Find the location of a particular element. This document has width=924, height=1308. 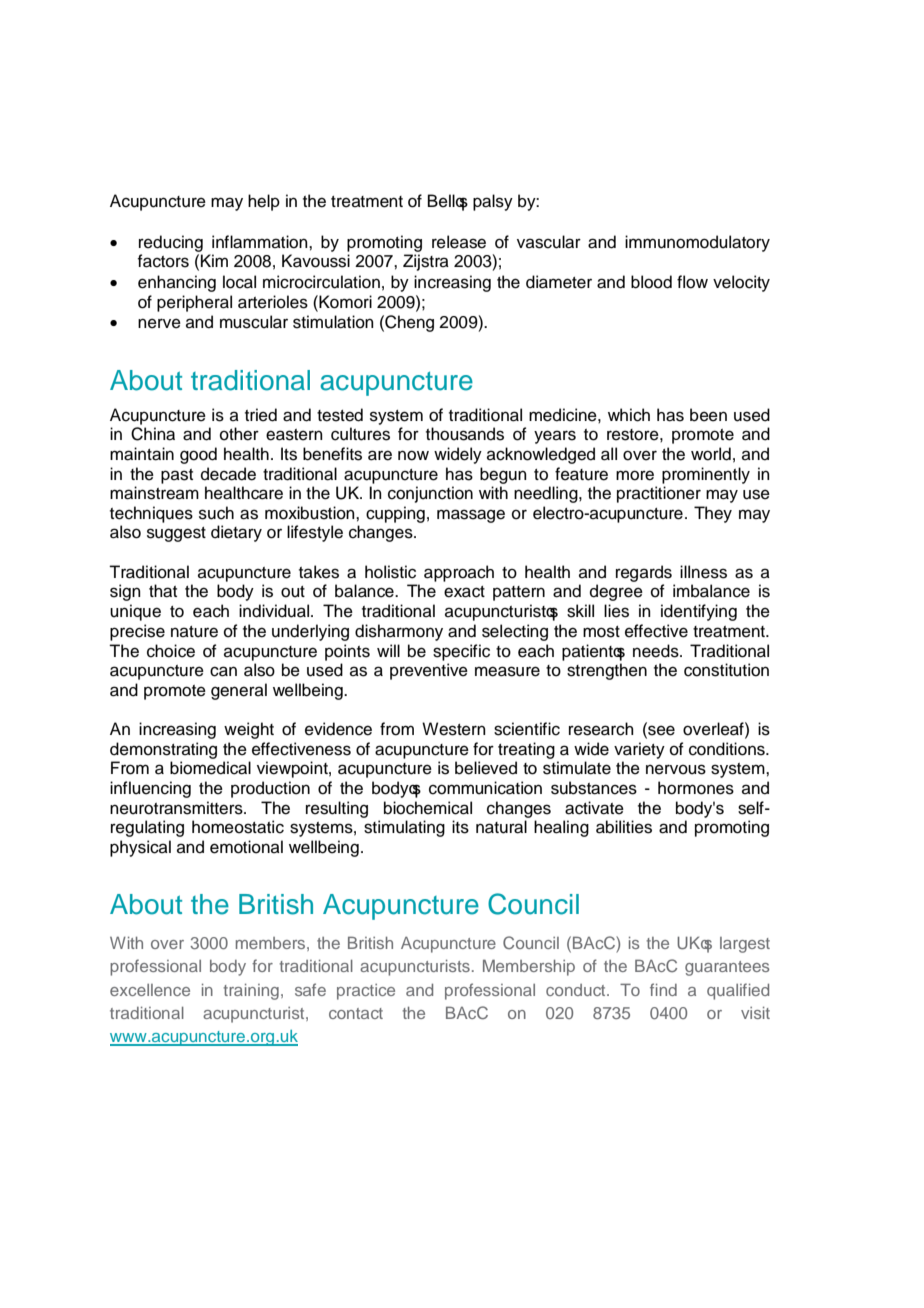

release is located at coordinates (459, 242).
